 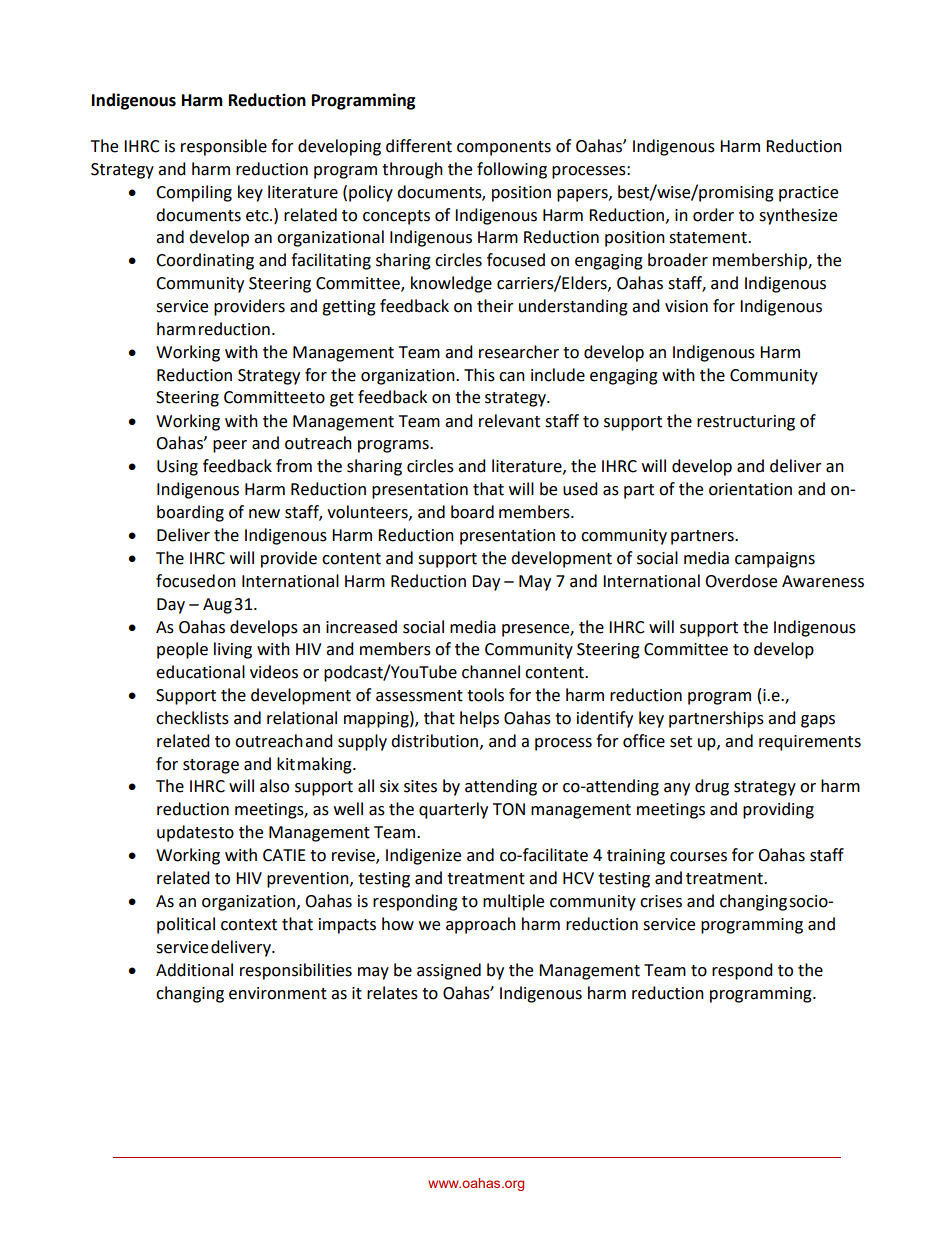 I want to click on responsibilities, so click(x=296, y=971).
